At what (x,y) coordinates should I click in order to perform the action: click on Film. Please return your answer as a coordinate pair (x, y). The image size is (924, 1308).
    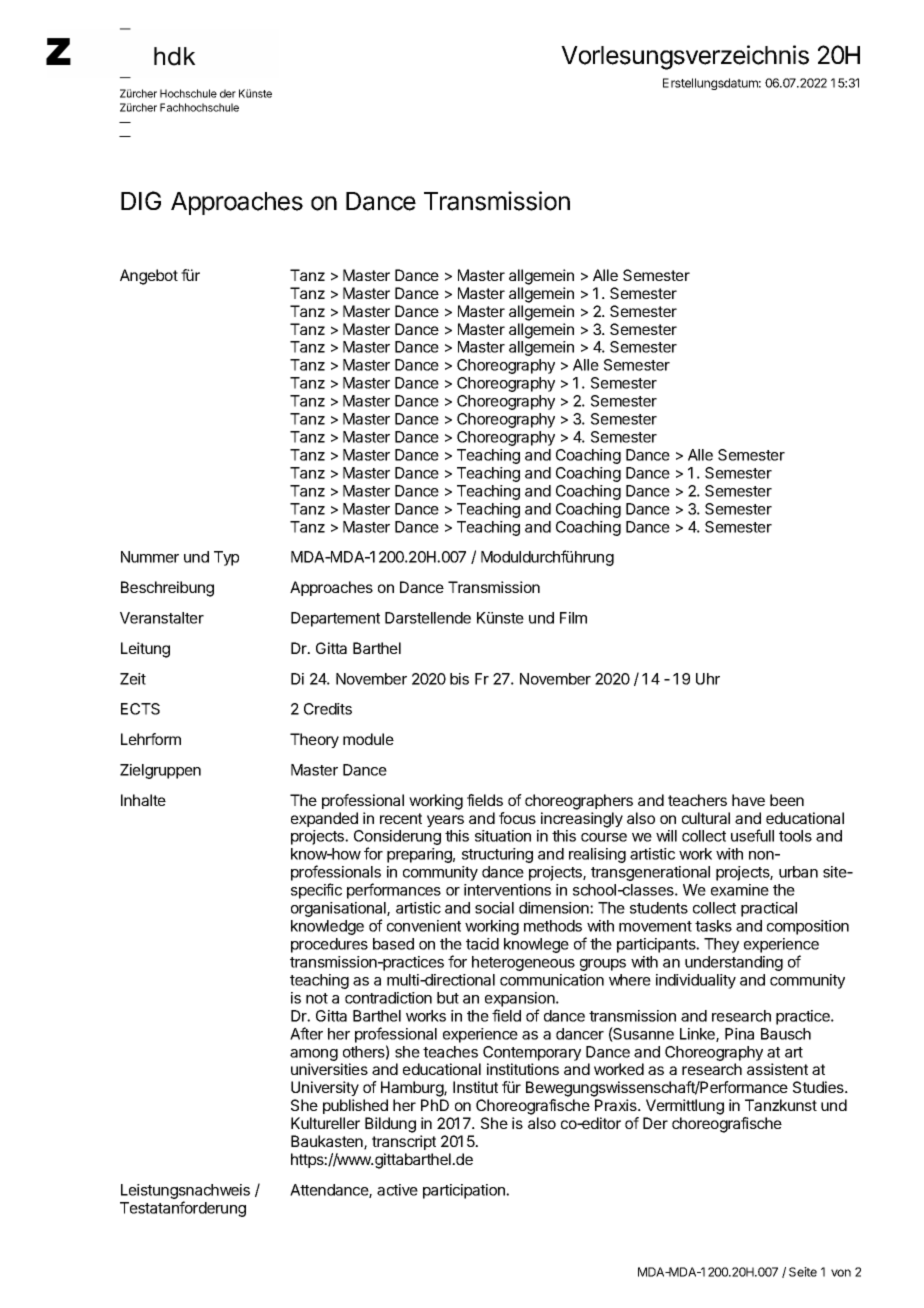
    Looking at the image, I should click on (573, 618).
